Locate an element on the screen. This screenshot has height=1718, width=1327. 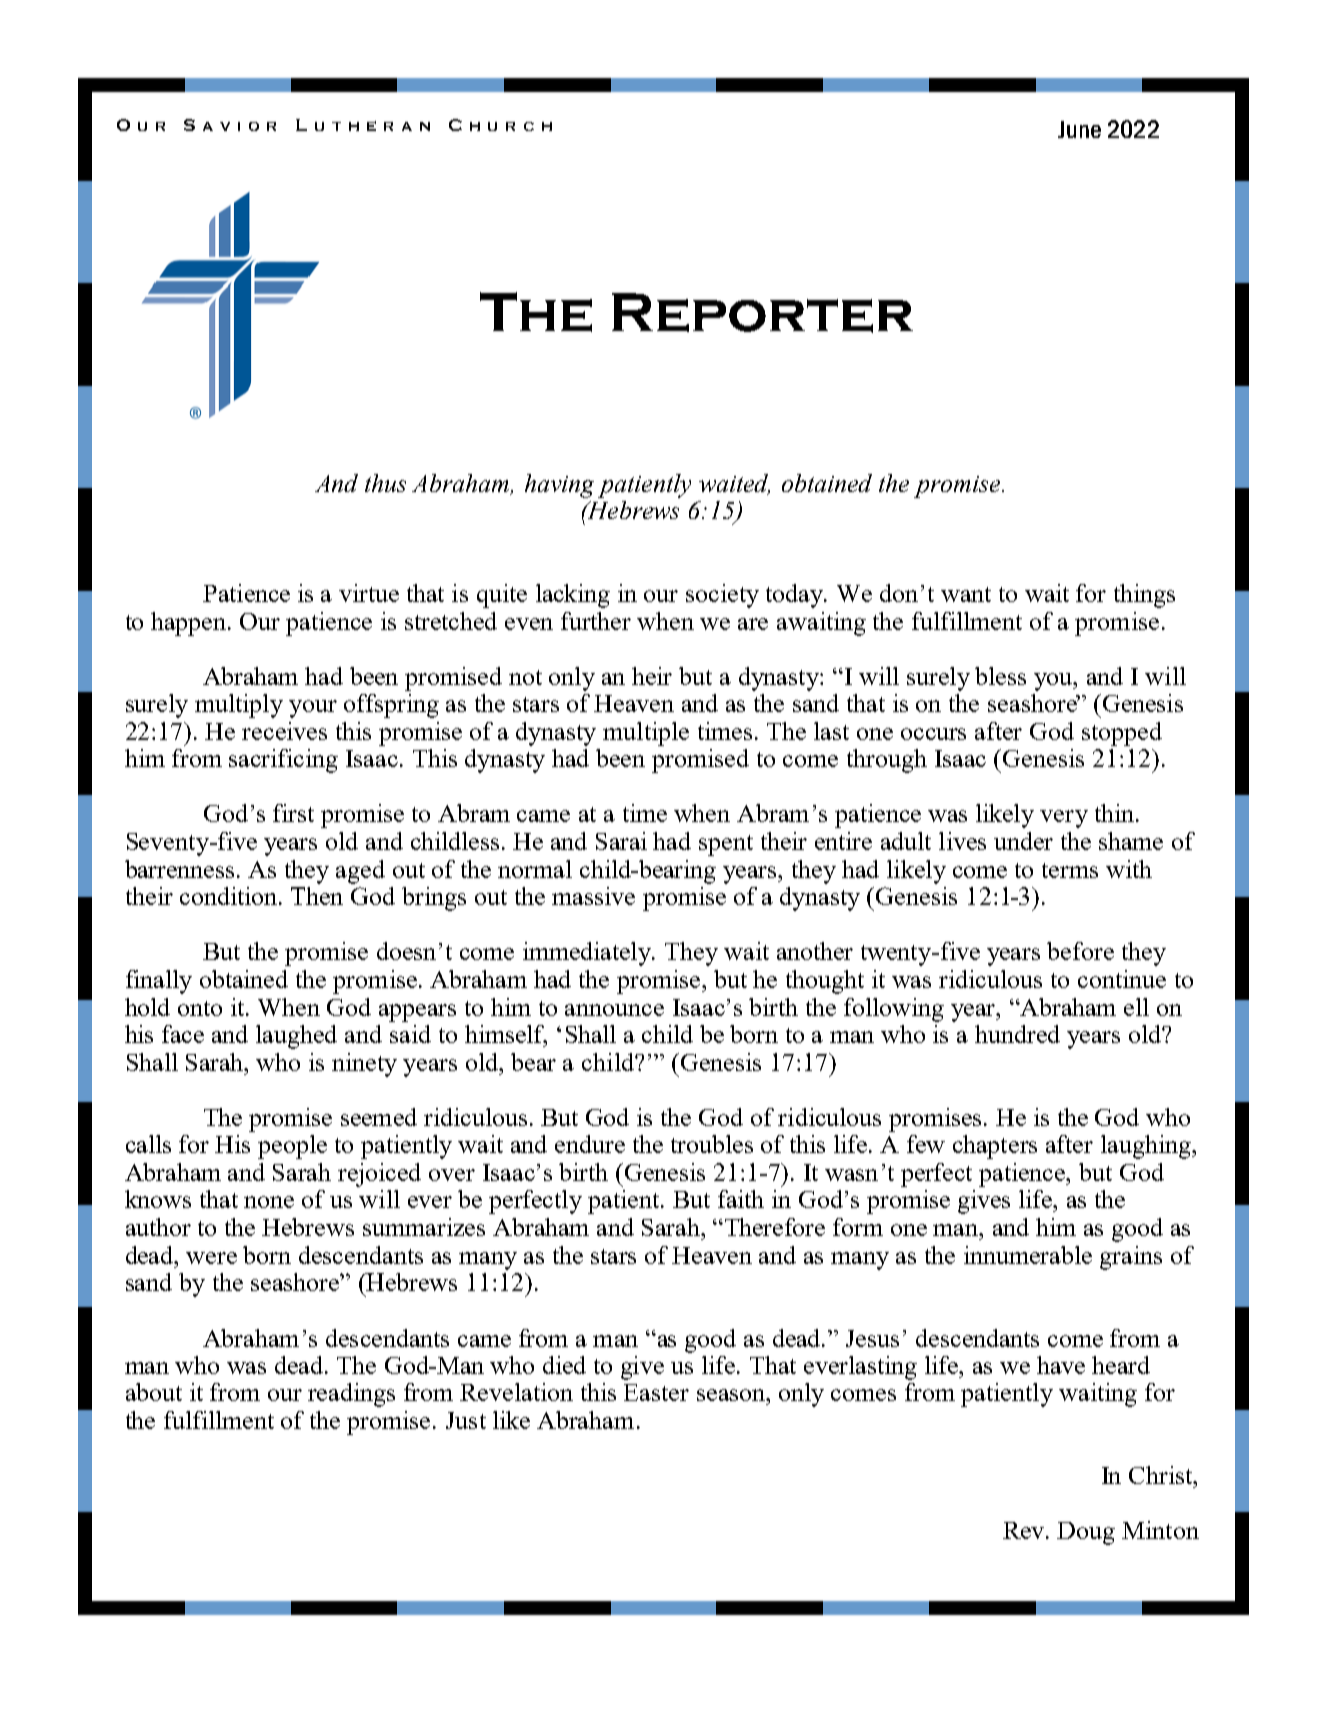
Sarai is located at coordinates (621, 841).
